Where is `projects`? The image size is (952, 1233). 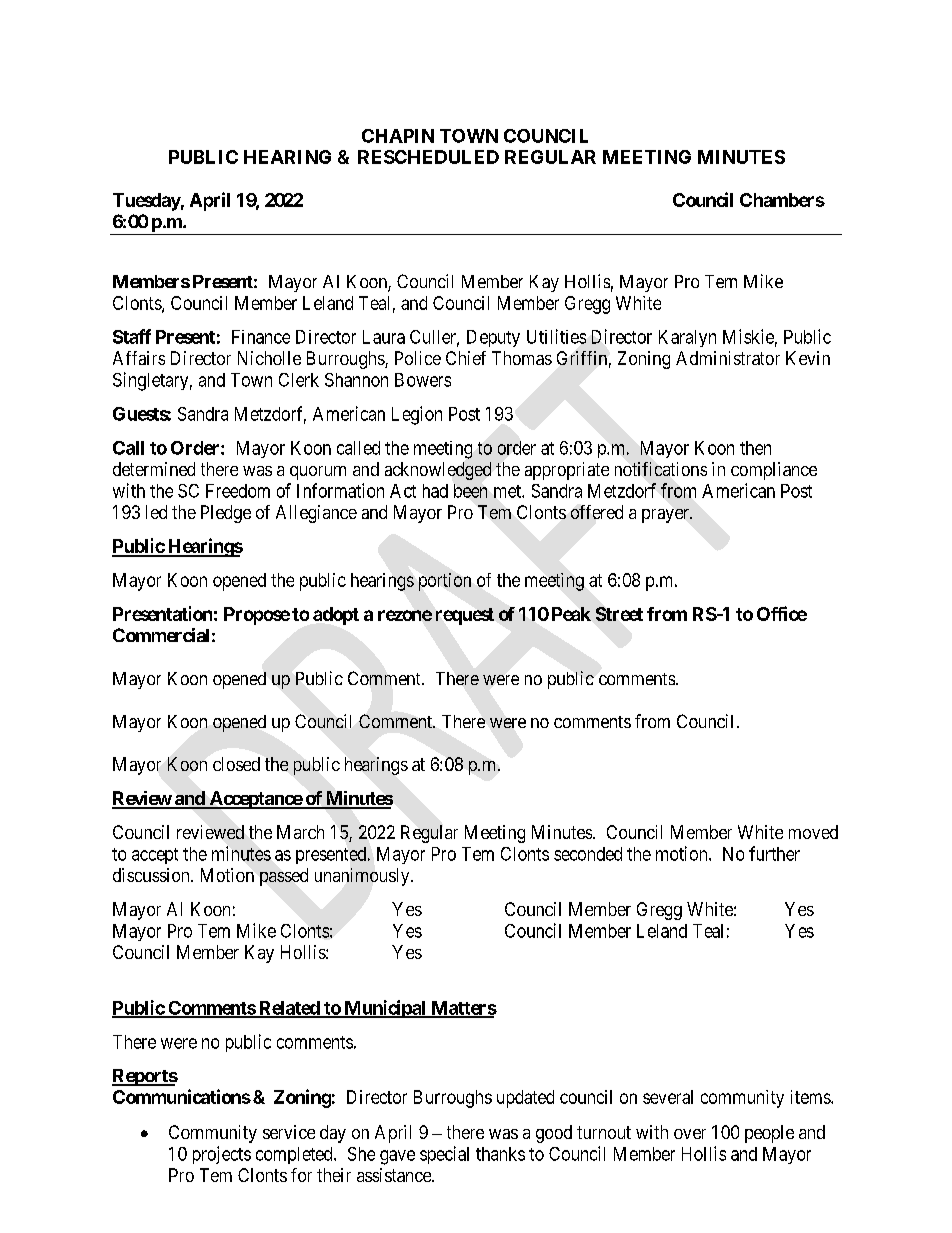 projects is located at coordinates (222, 1155).
